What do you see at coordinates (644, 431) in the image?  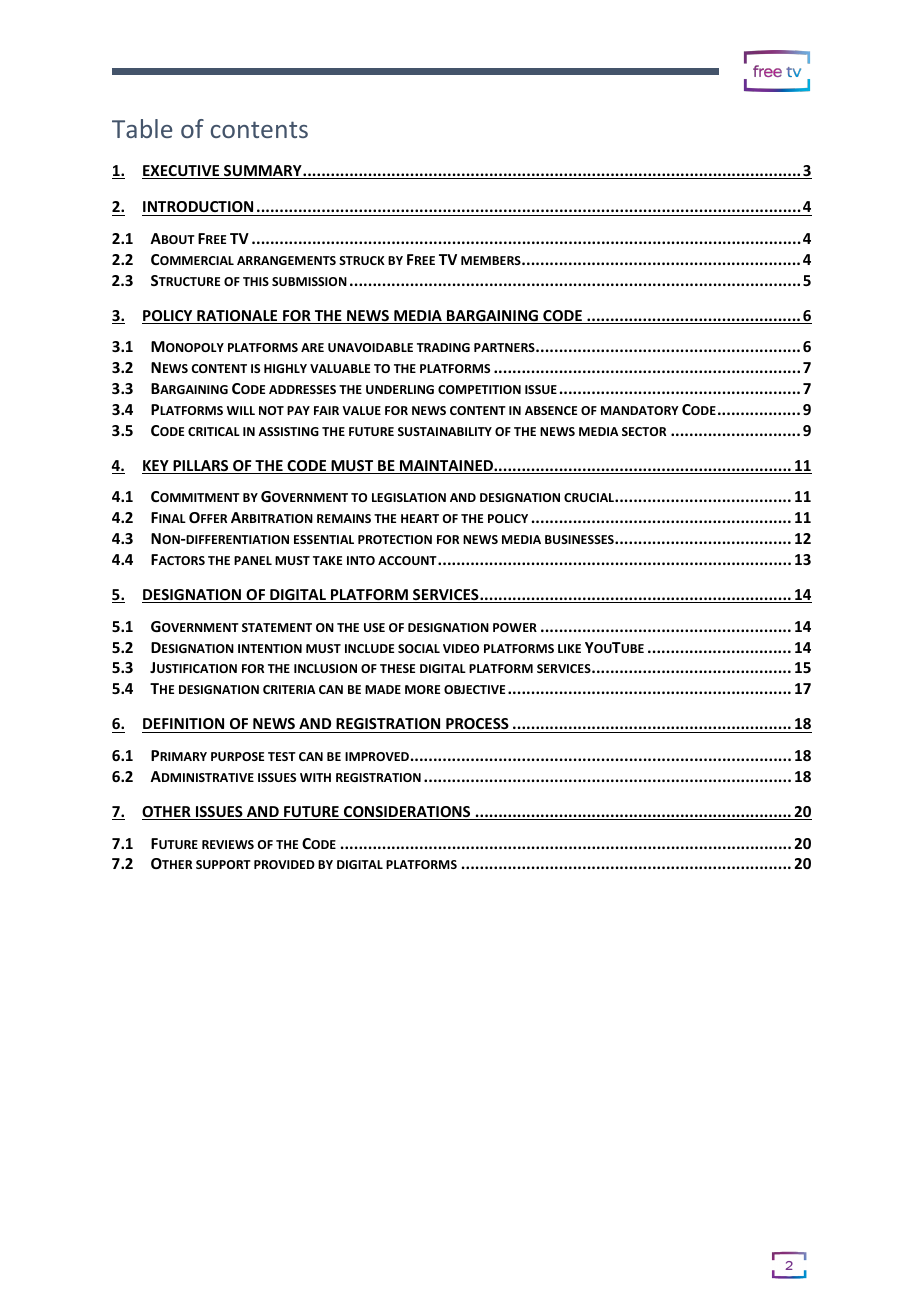 I see `SECTOR` at bounding box center [644, 431].
